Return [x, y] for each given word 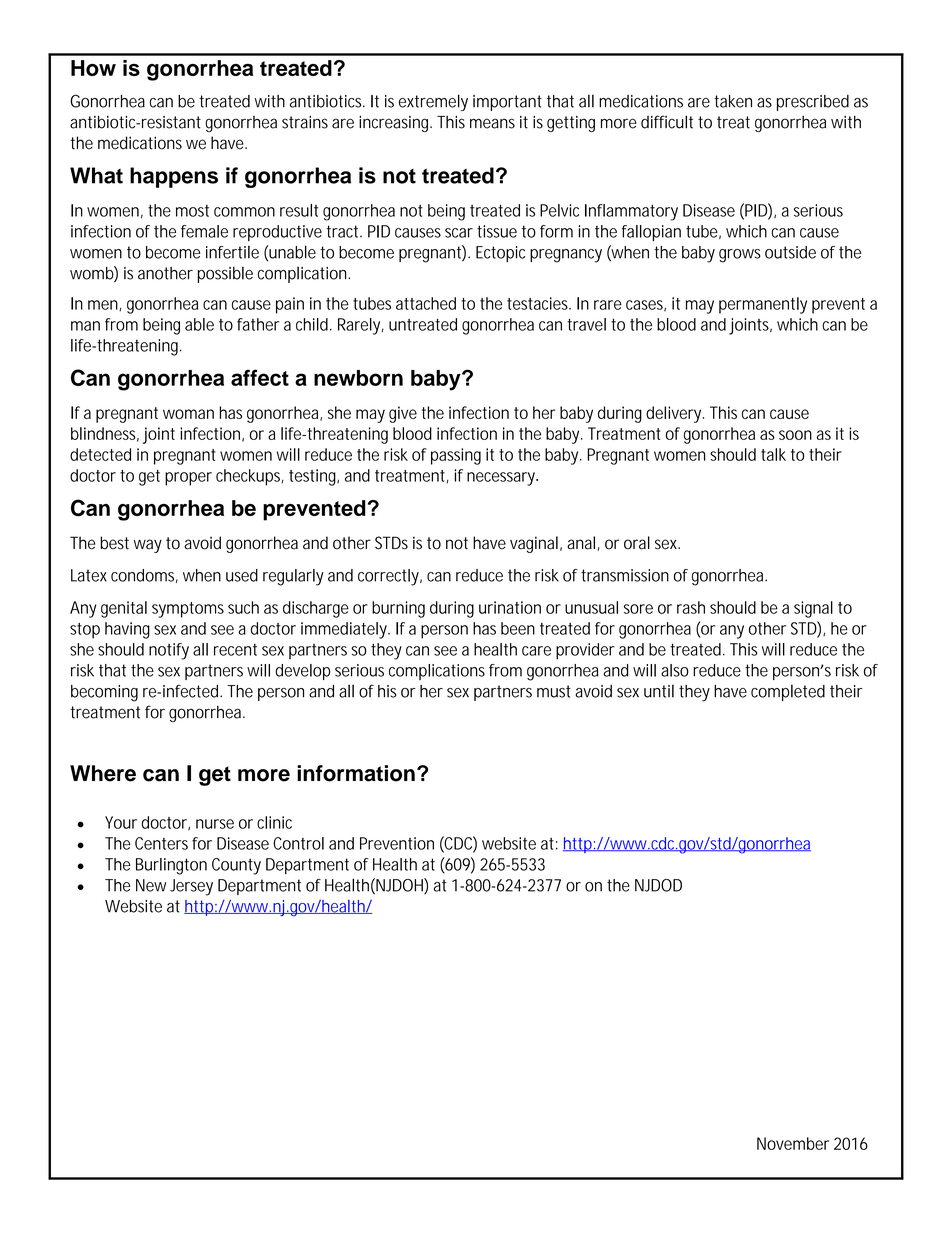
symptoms [188, 610]
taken [733, 101]
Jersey [191, 887]
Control [298, 843]
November [793, 1143]
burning [398, 609]
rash [691, 607]
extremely [433, 102]
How [93, 68]
